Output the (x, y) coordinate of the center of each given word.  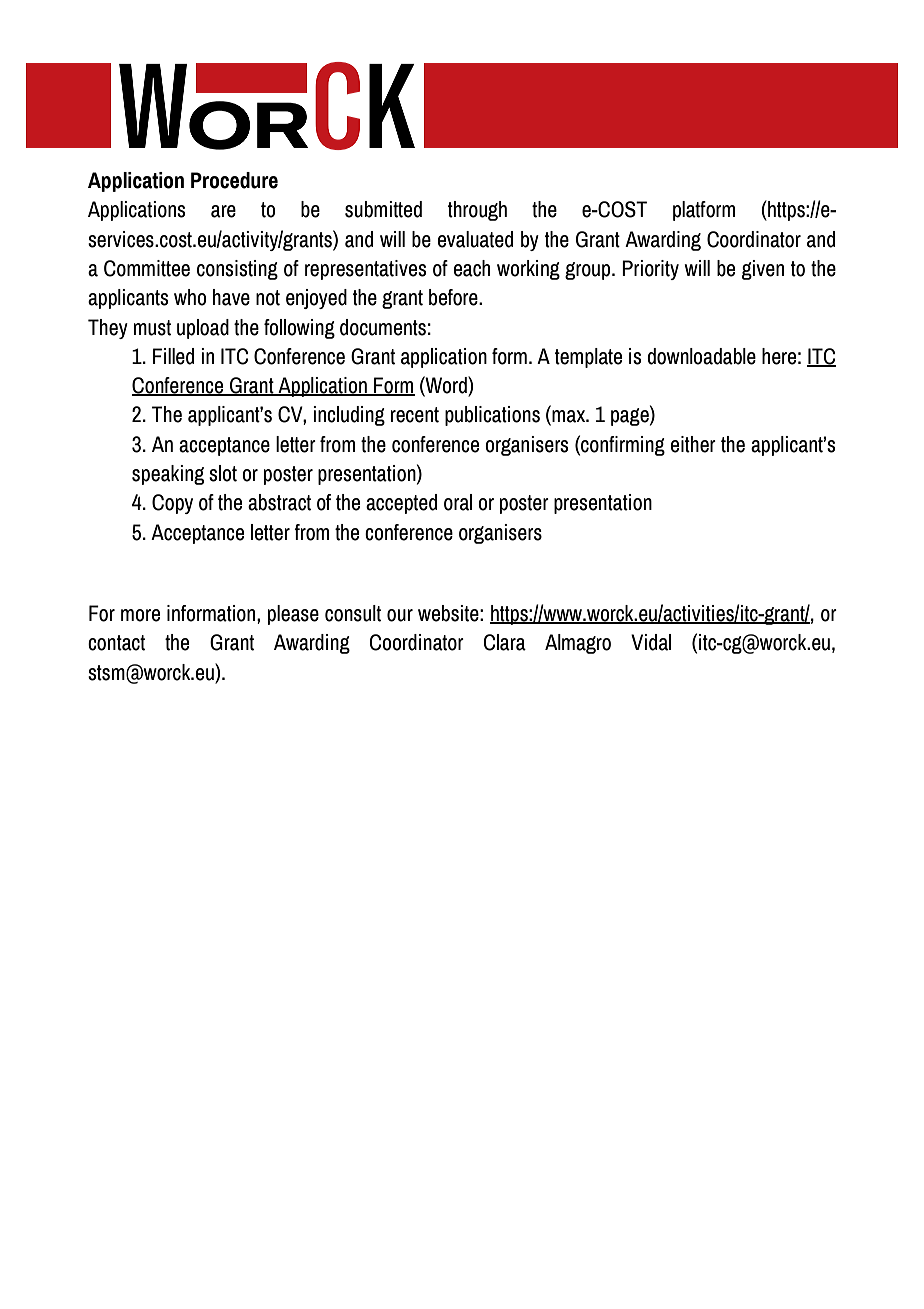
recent (415, 415)
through (477, 211)
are (223, 211)
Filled (173, 356)
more (140, 615)
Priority (650, 270)
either (693, 444)
